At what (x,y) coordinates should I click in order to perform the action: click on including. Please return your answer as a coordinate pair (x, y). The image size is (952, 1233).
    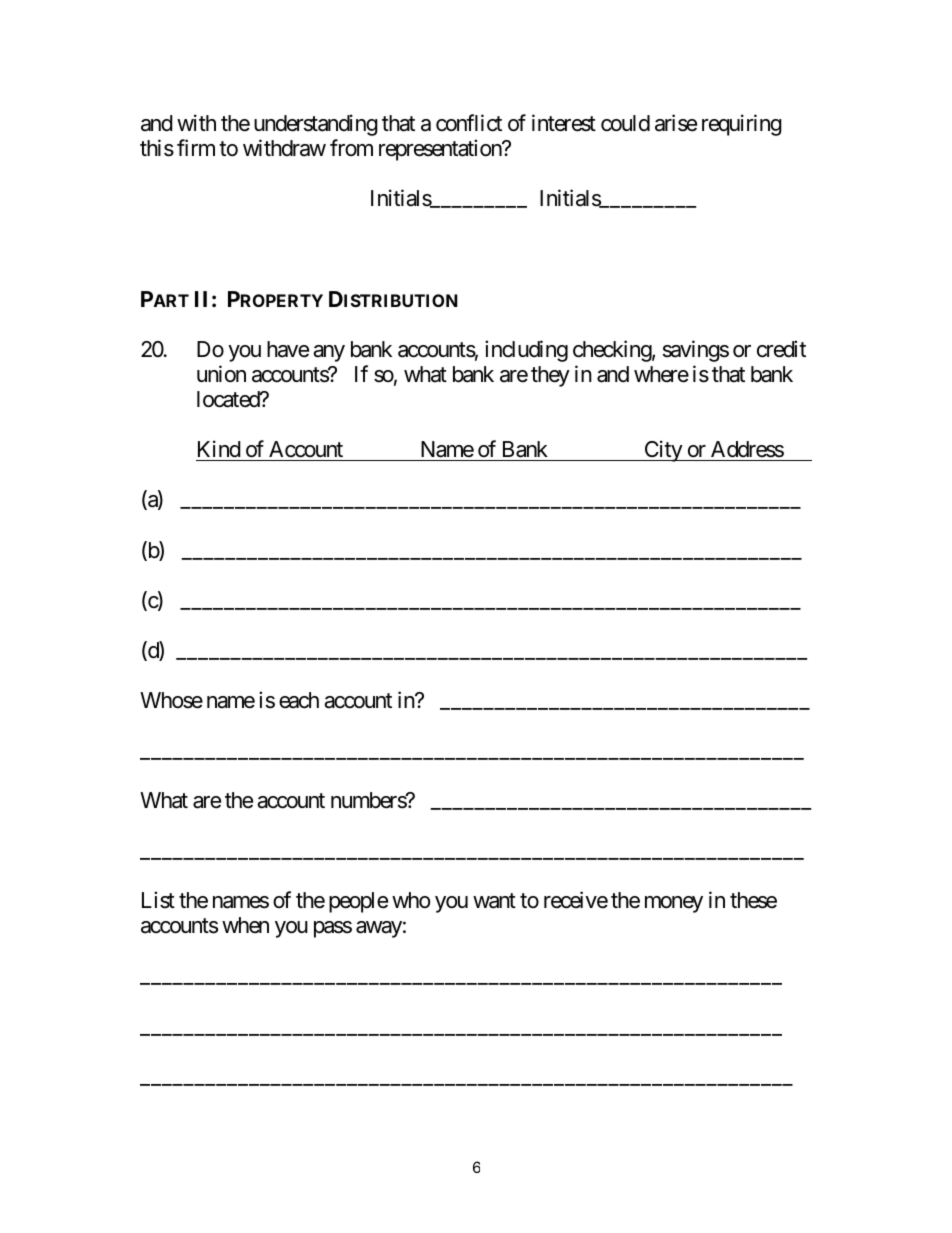
    Looking at the image, I should click on (526, 351).
